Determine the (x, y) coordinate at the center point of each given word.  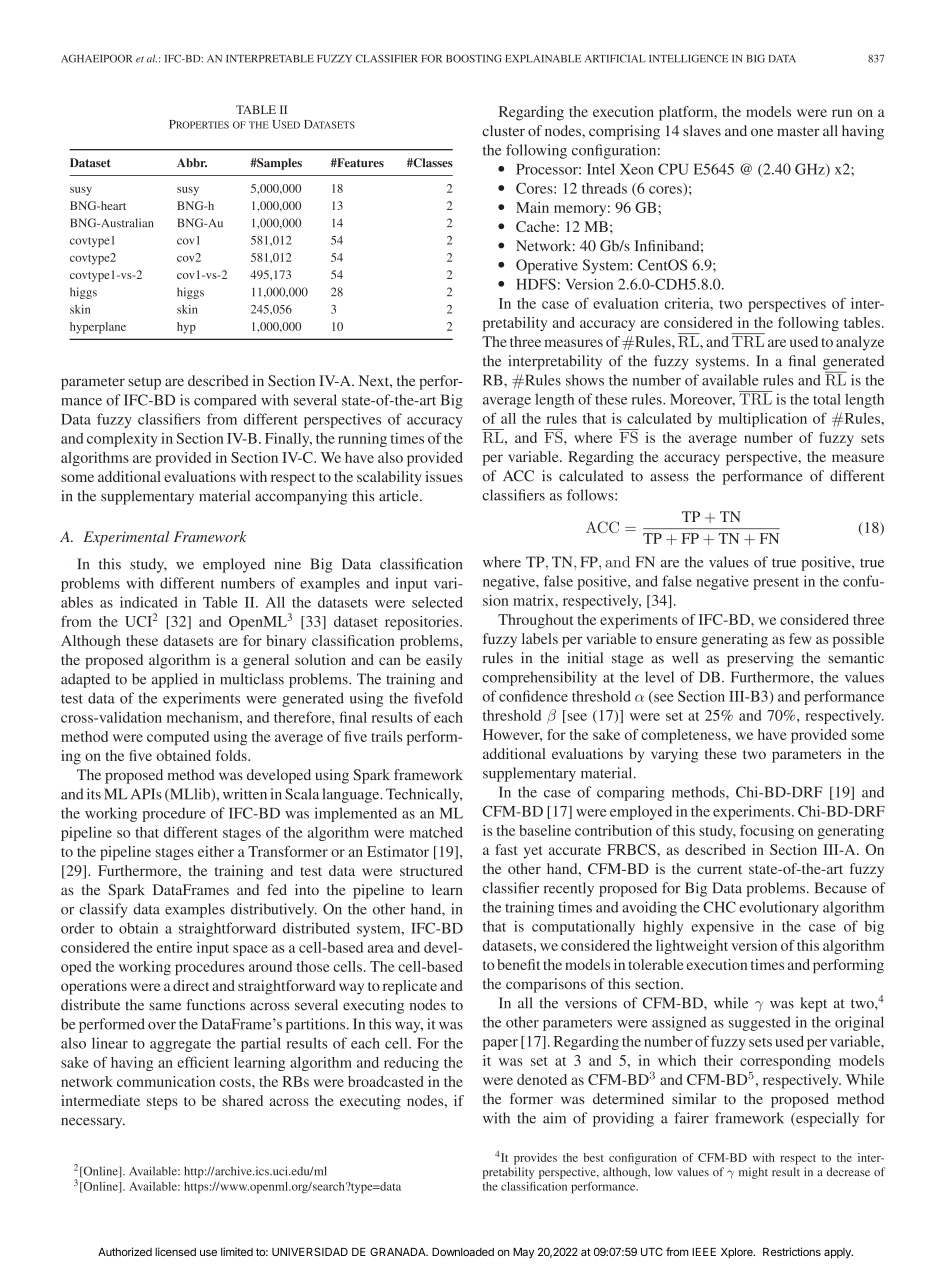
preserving (760, 659)
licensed (175, 1251)
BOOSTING (474, 58)
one (762, 132)
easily (444, 661)
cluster (503, 130)
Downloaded (463, 1252)
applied (175, 680)
